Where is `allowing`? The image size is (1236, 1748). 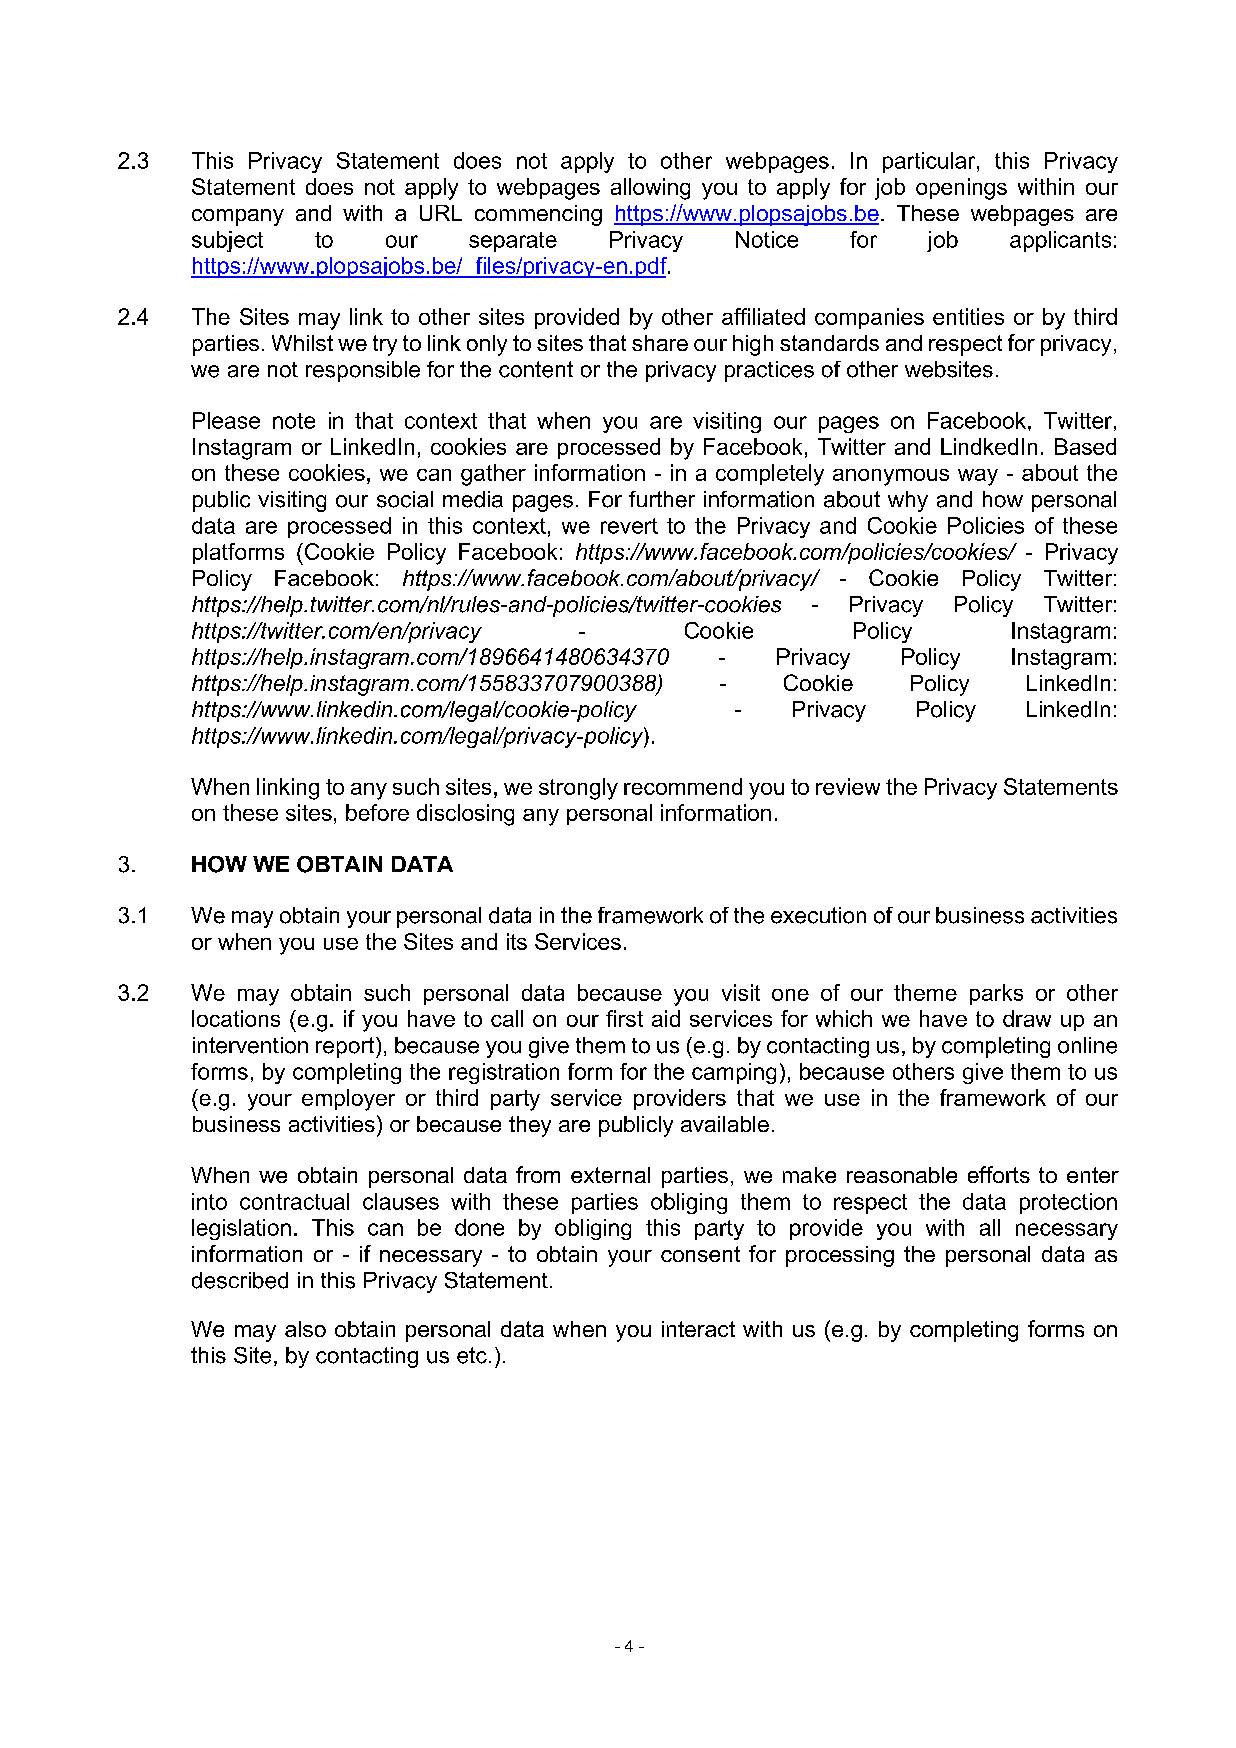
allowing is located at coordinates (650, 189).
